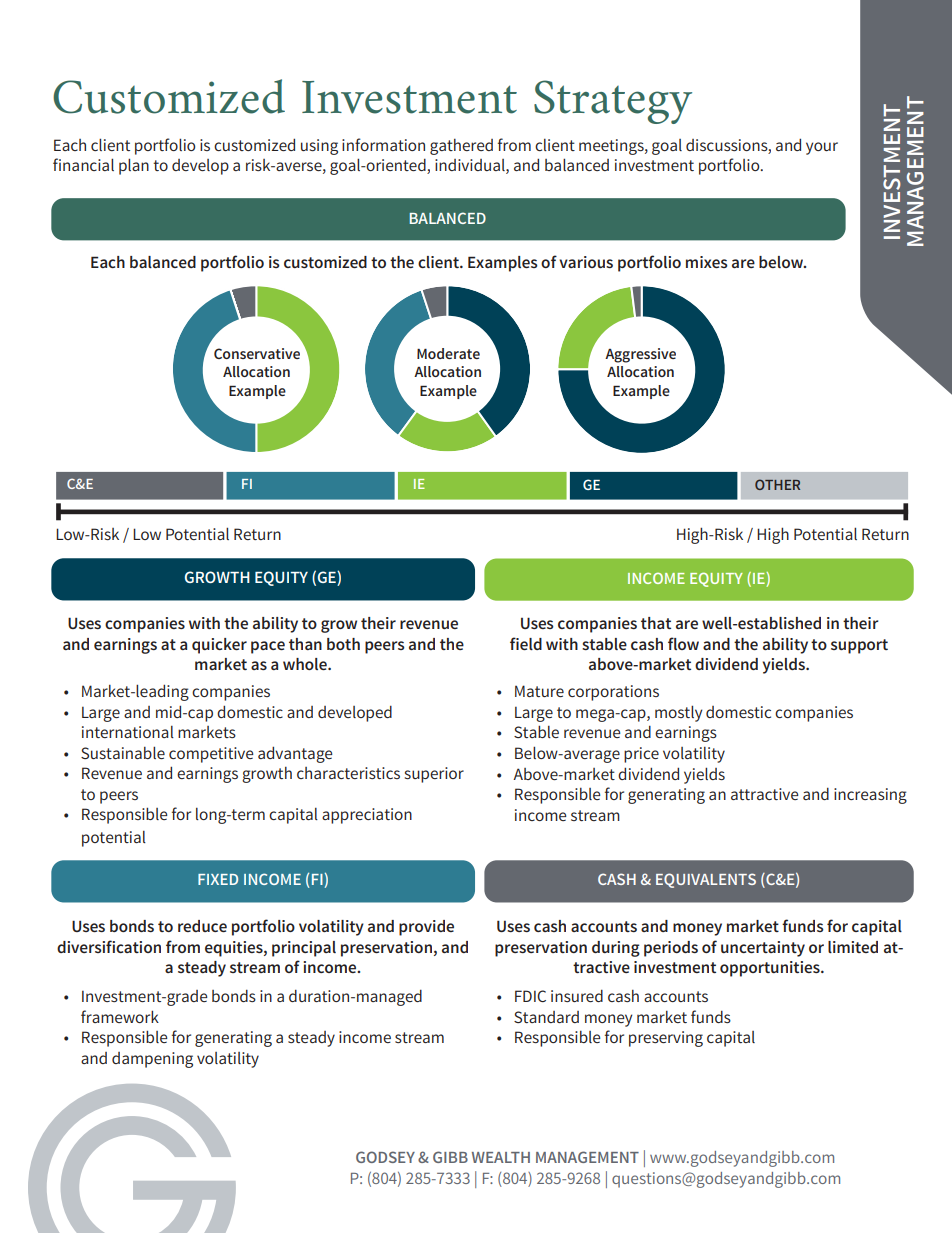  What do you see at coordinates (257, 353) in the screenshot?
I see `Conservative` at bounding box center [257, 353].
